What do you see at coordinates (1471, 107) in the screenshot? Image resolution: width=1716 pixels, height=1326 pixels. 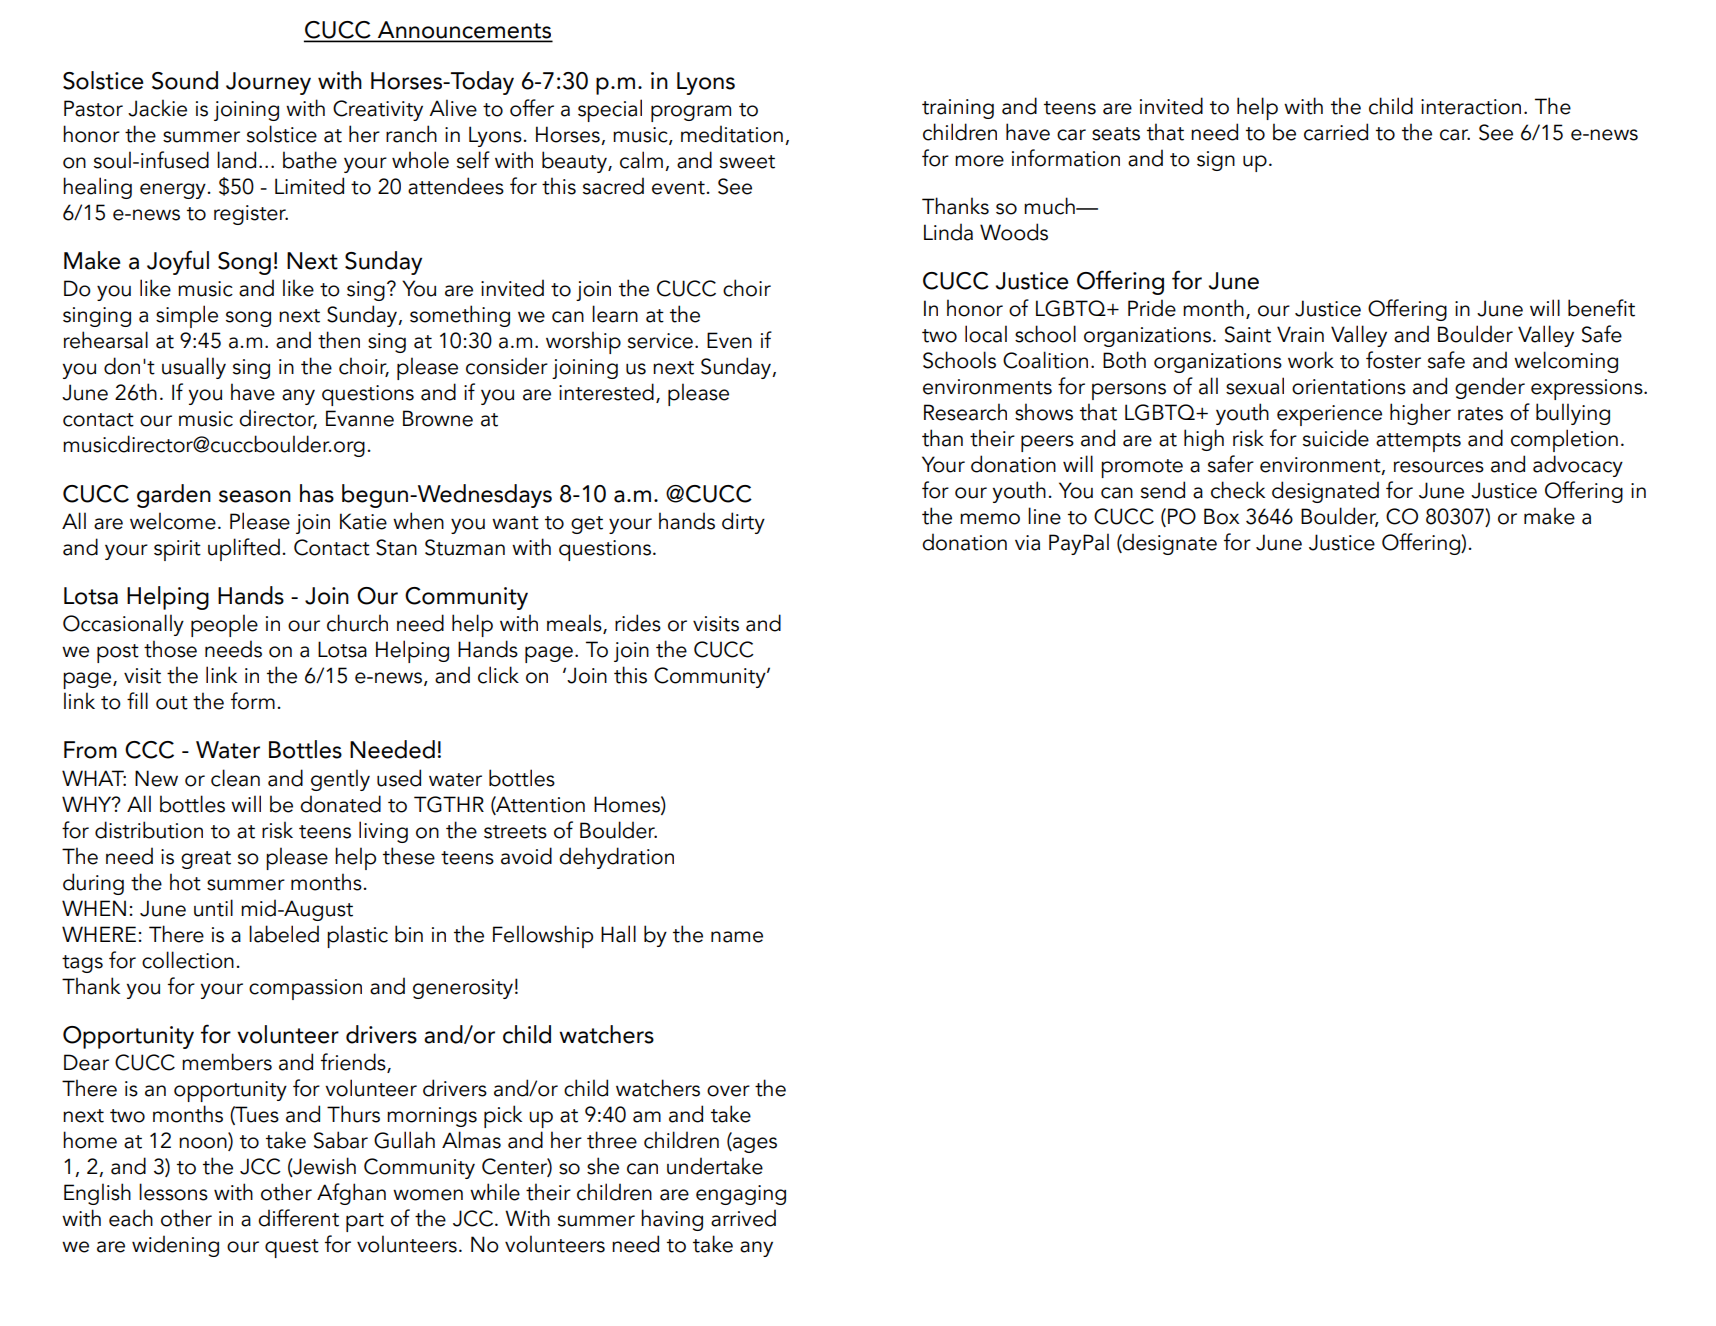 I see `interaction` at bounding box center [1471, 107].
